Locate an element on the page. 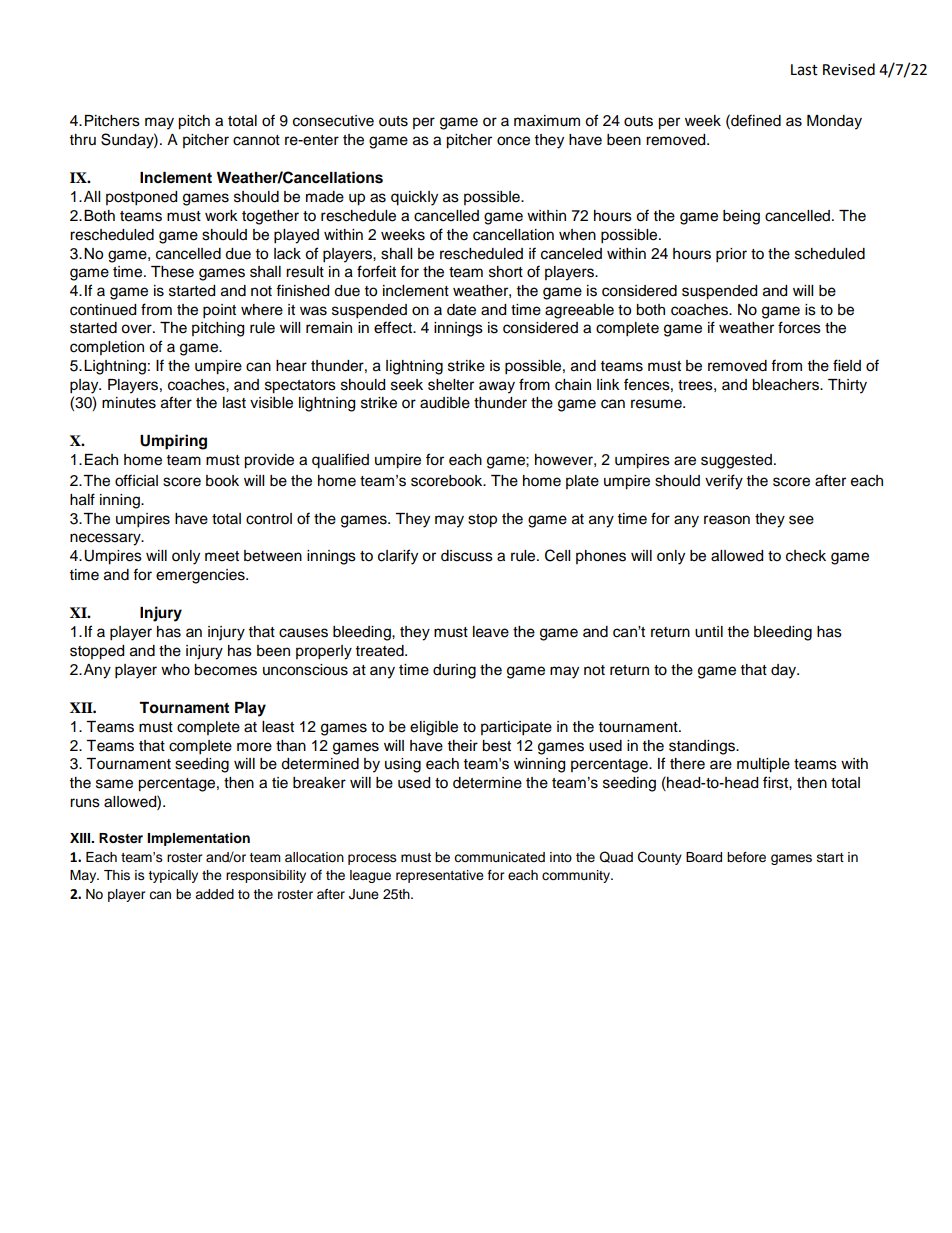  verify is located at coordinates (724, 482).
